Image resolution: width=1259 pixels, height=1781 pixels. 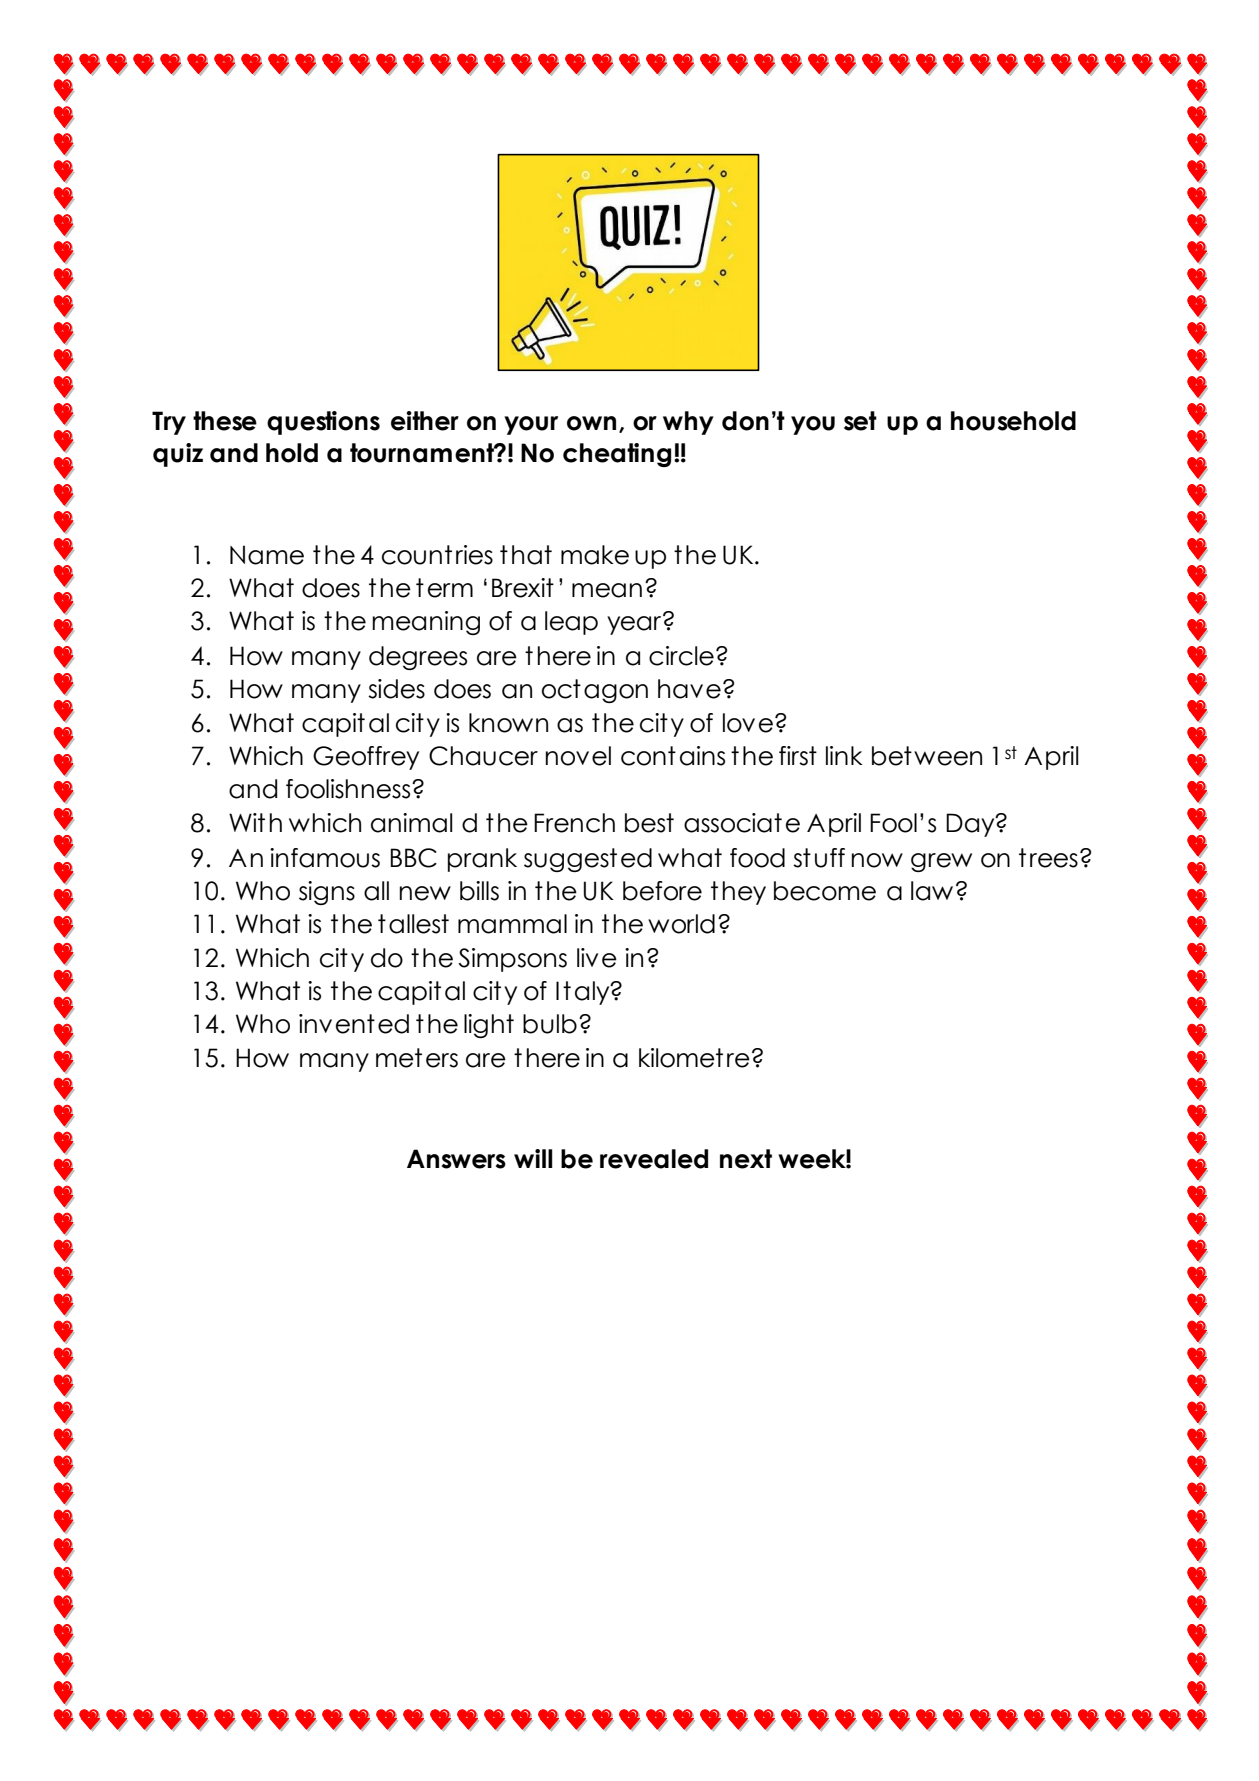 I want to click on between, so click(x=927, y=756).
